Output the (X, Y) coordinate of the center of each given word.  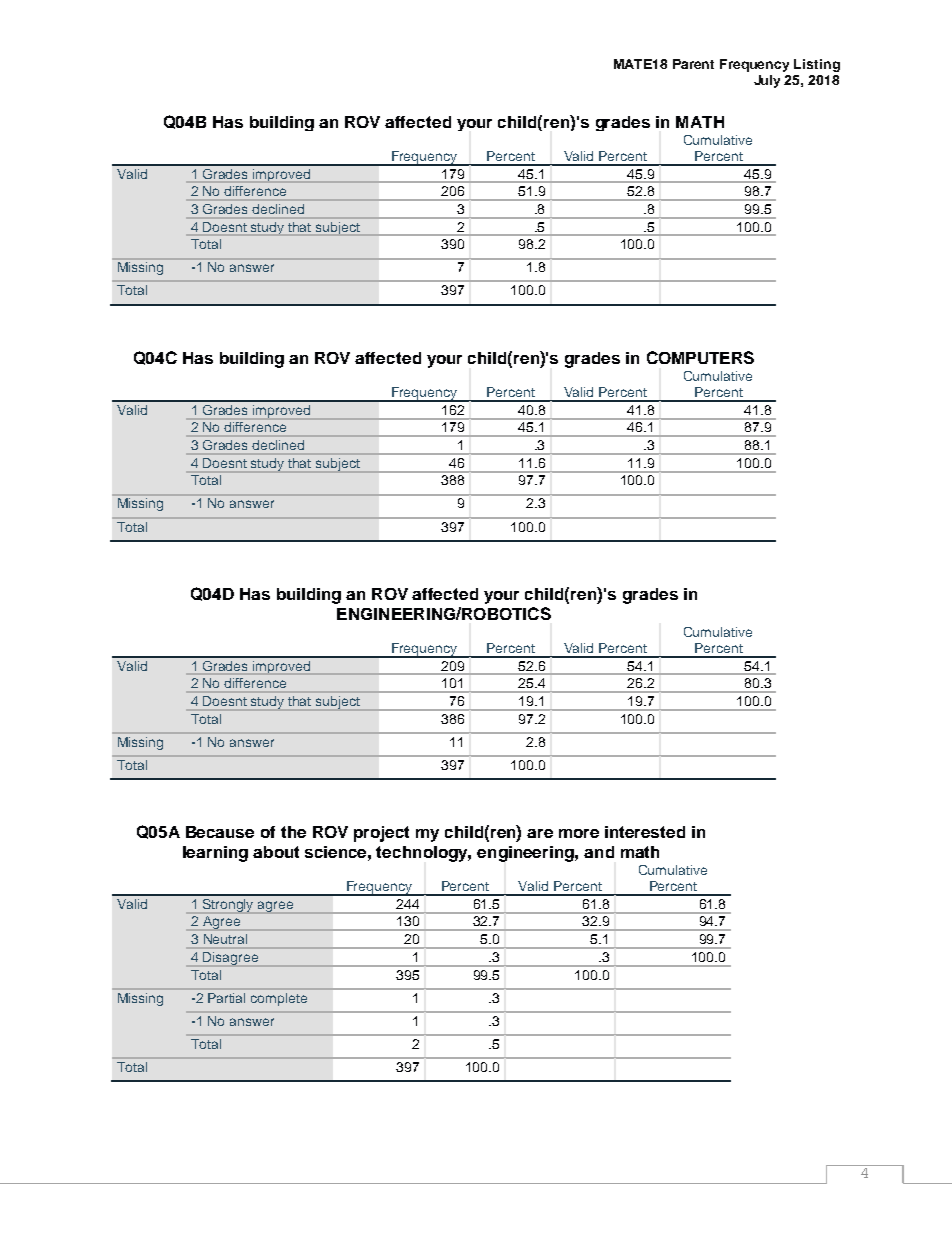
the (293, 832)
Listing (817, 65)
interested (645, 832)
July (767, 81)
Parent (693, 64)
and (599, 852)
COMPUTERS (700, 357)
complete (279, 999)
